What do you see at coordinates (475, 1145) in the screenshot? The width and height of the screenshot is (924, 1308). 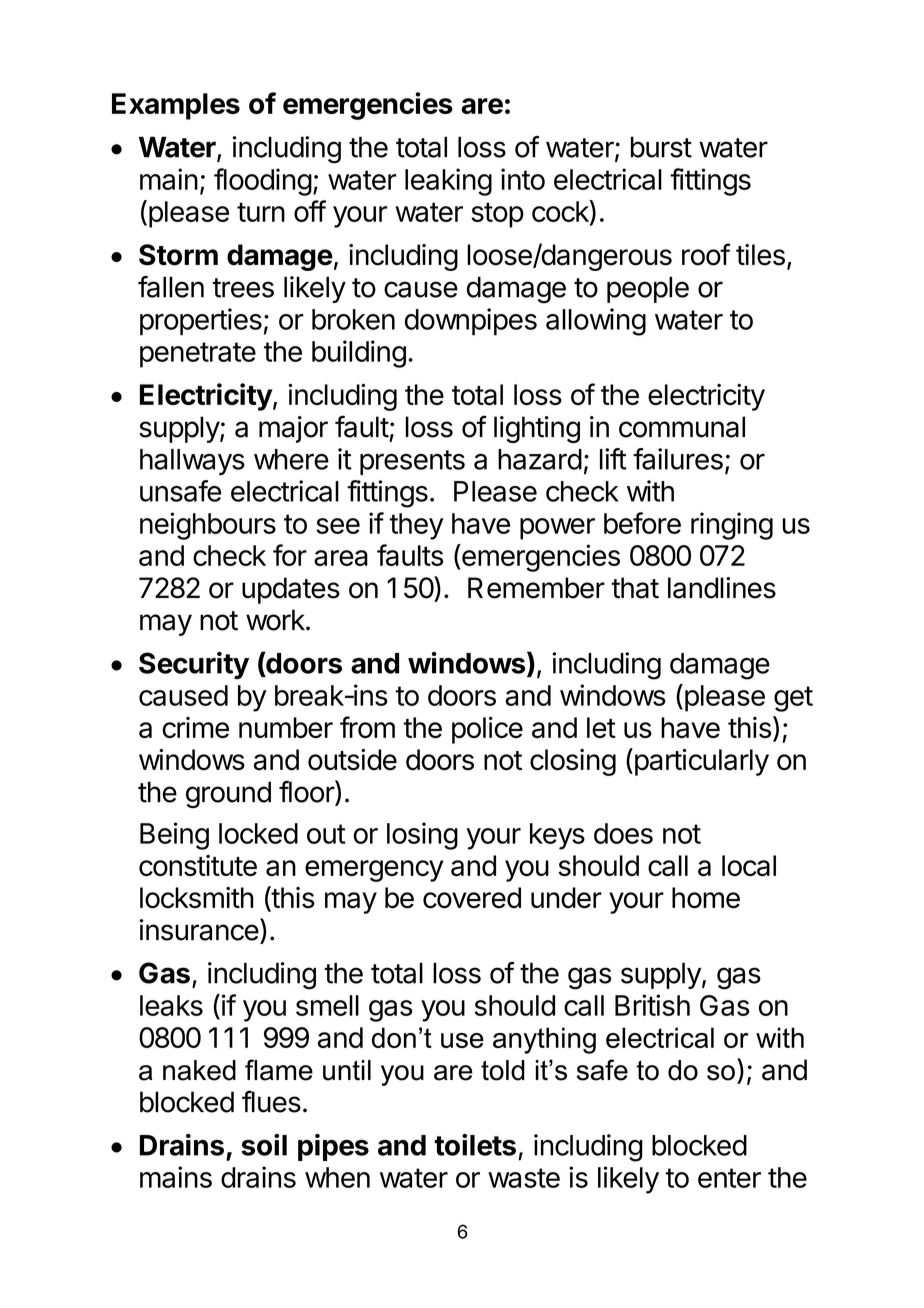 I see `toilets` at bounding box center [475, 1145].
